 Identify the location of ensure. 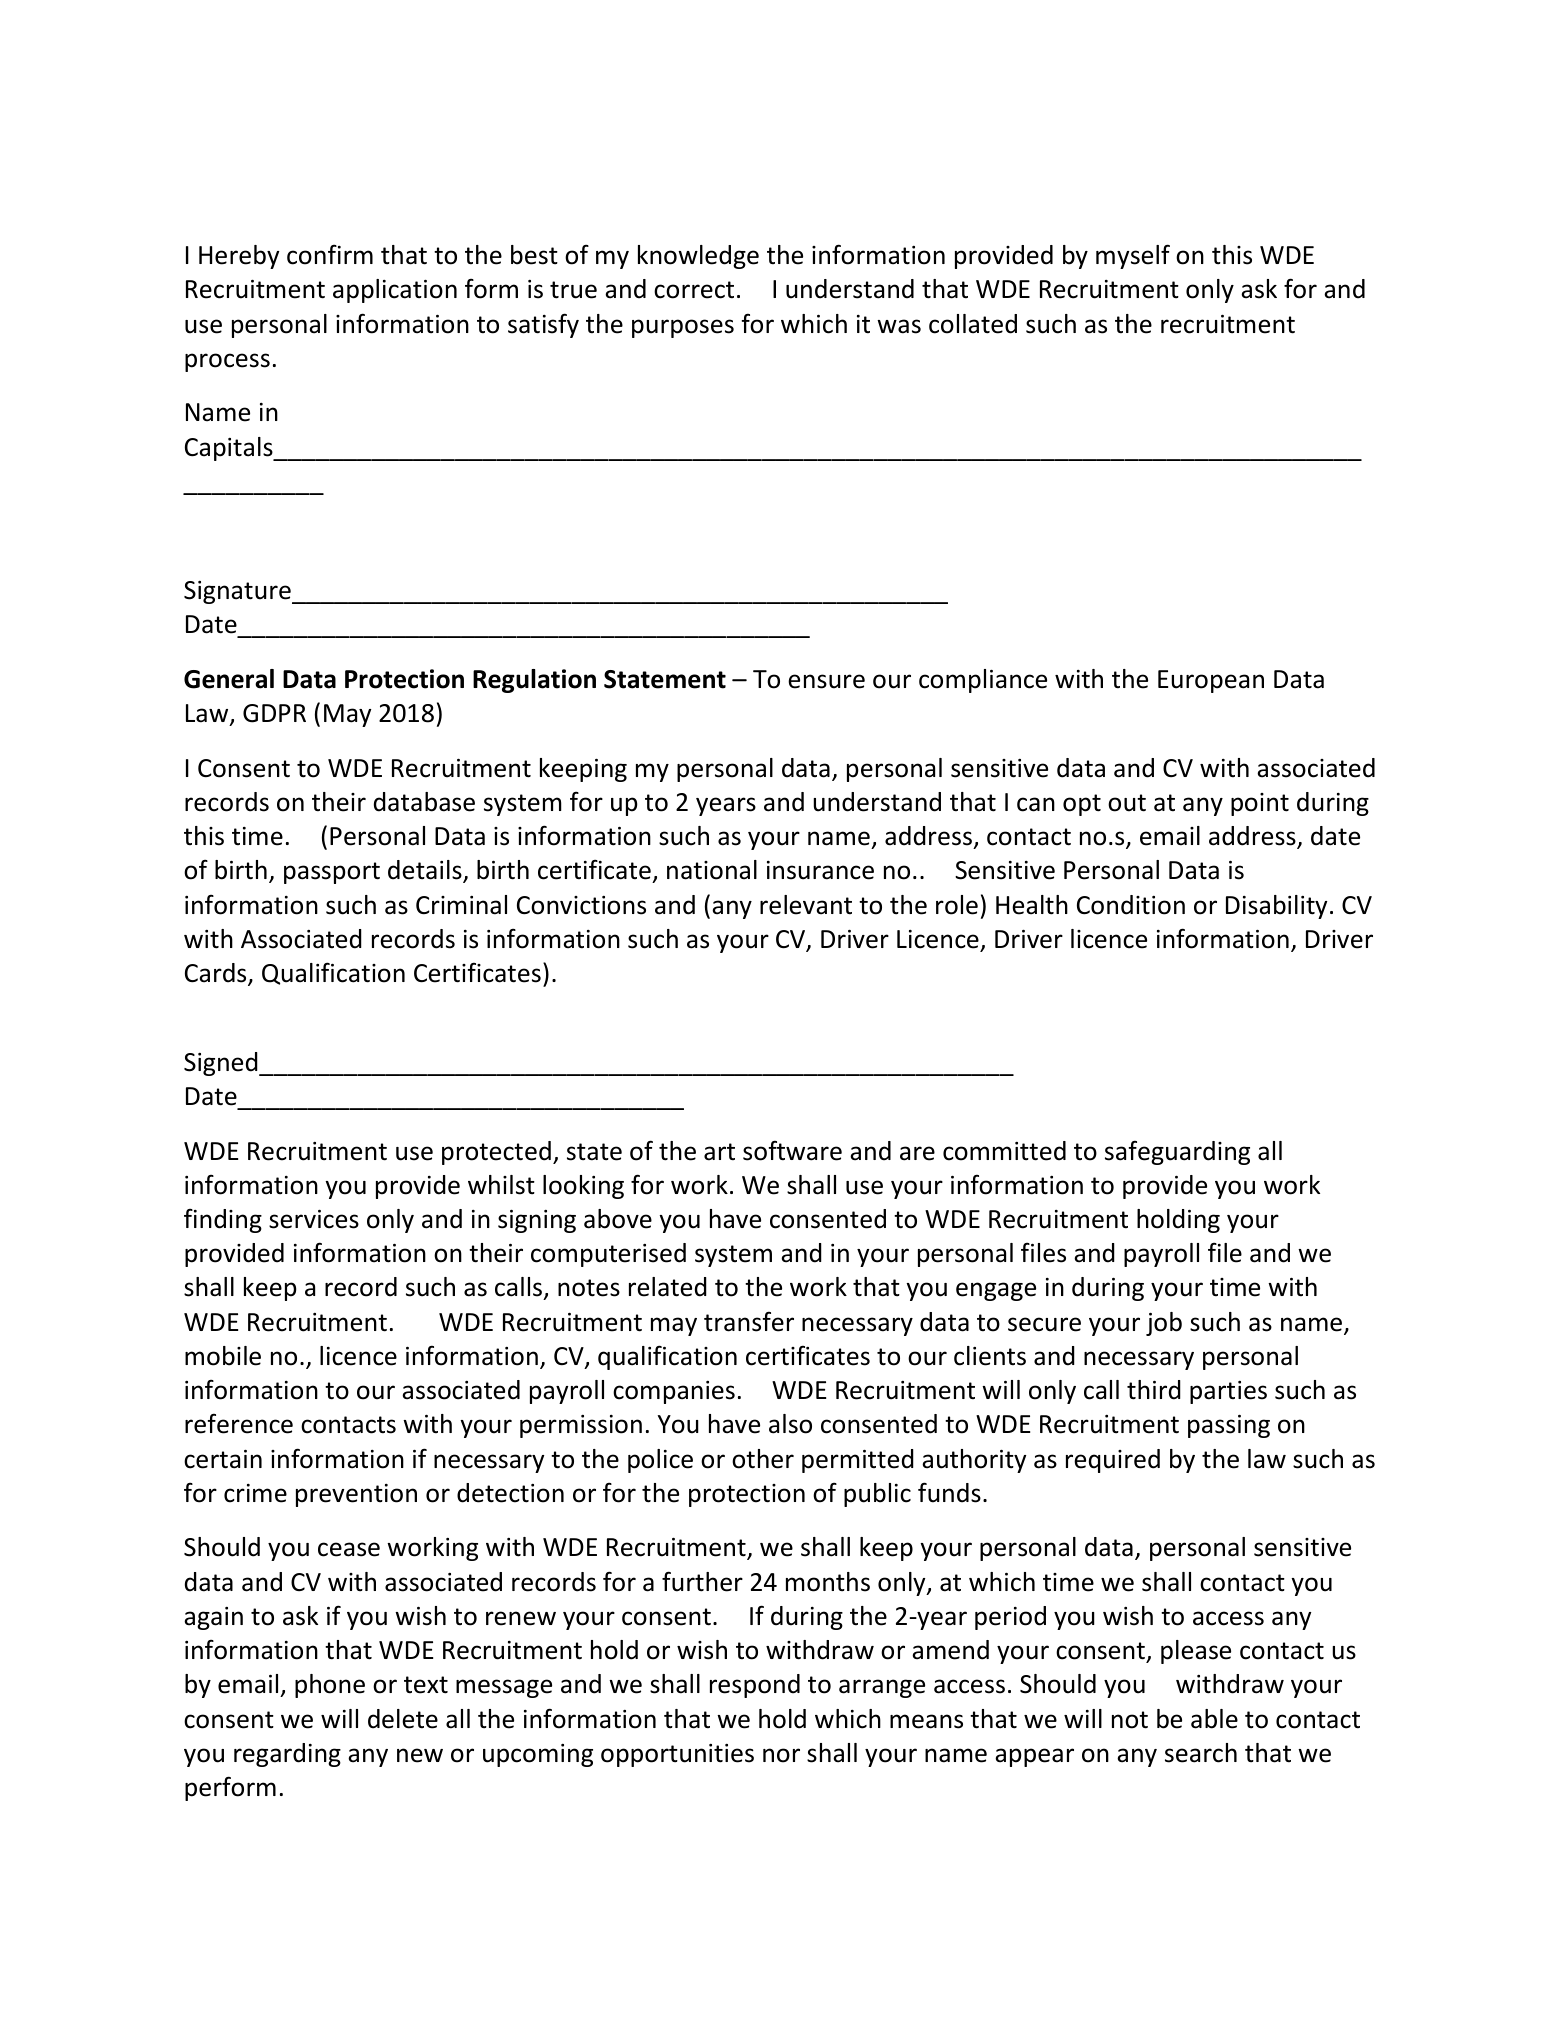
(826, 681).
